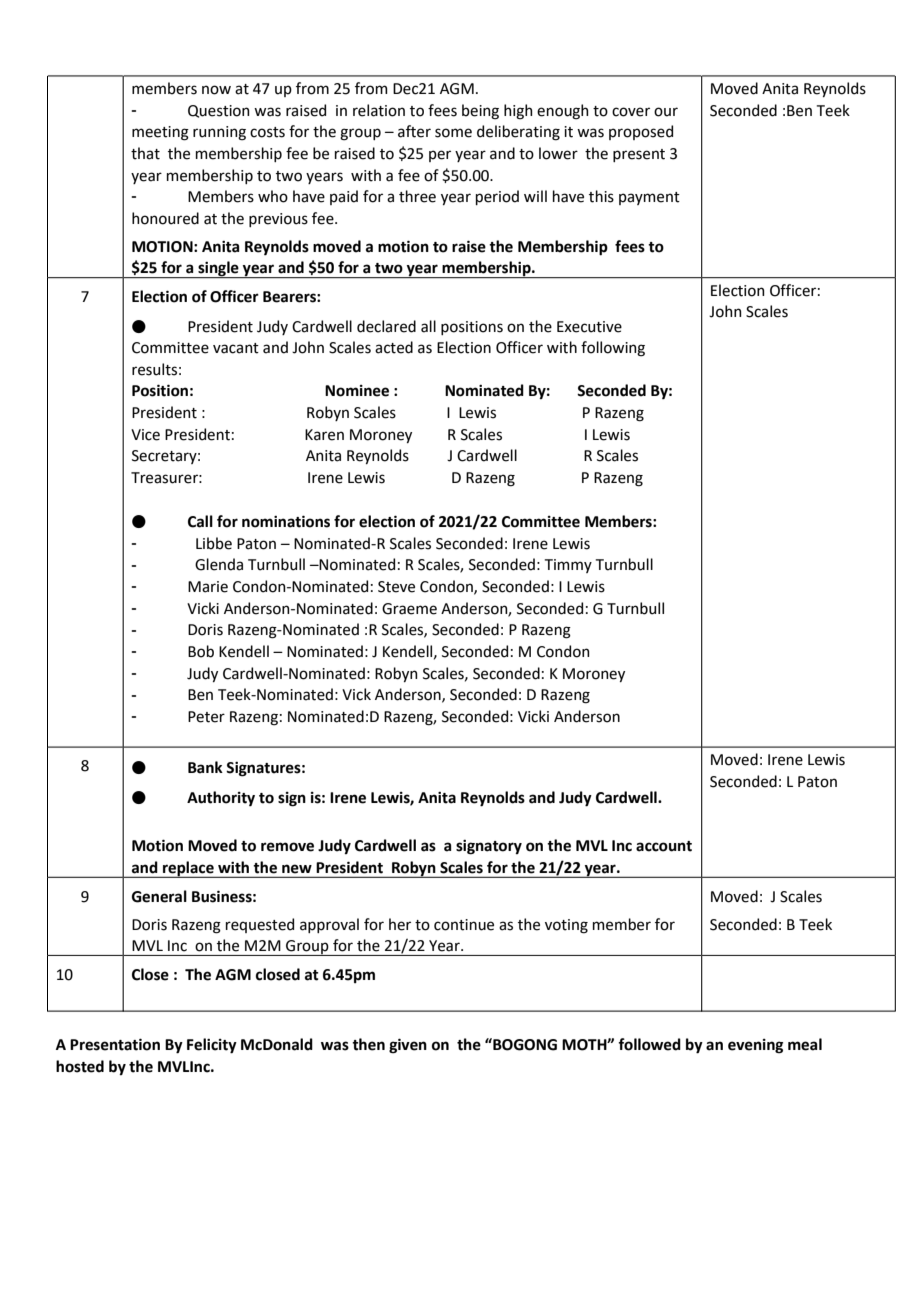  Describe the element at coordinates (453, 133) in the image. I see `some` at that location.
